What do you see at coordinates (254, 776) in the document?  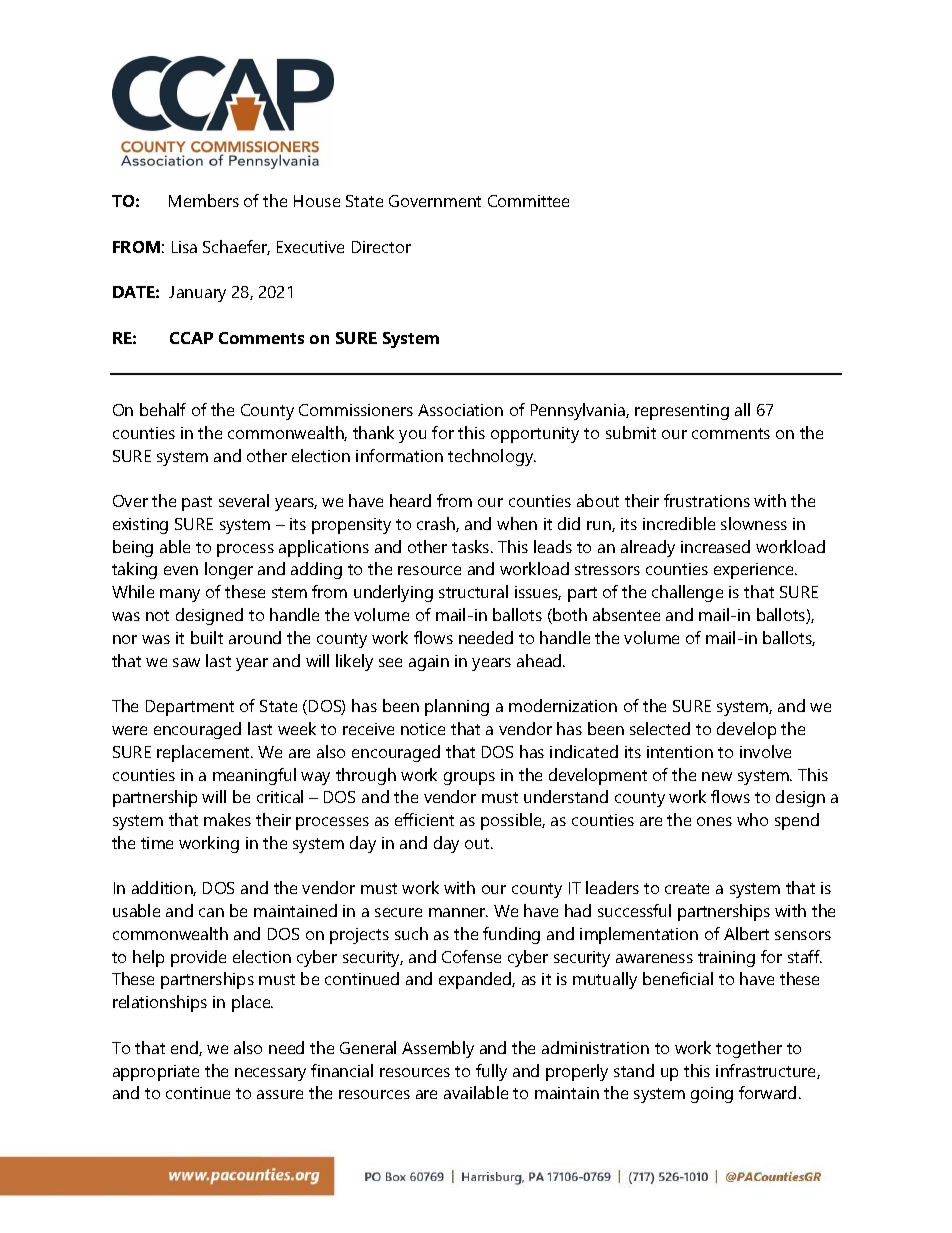 I see `meaningful` at bounding box center [254, 776].
